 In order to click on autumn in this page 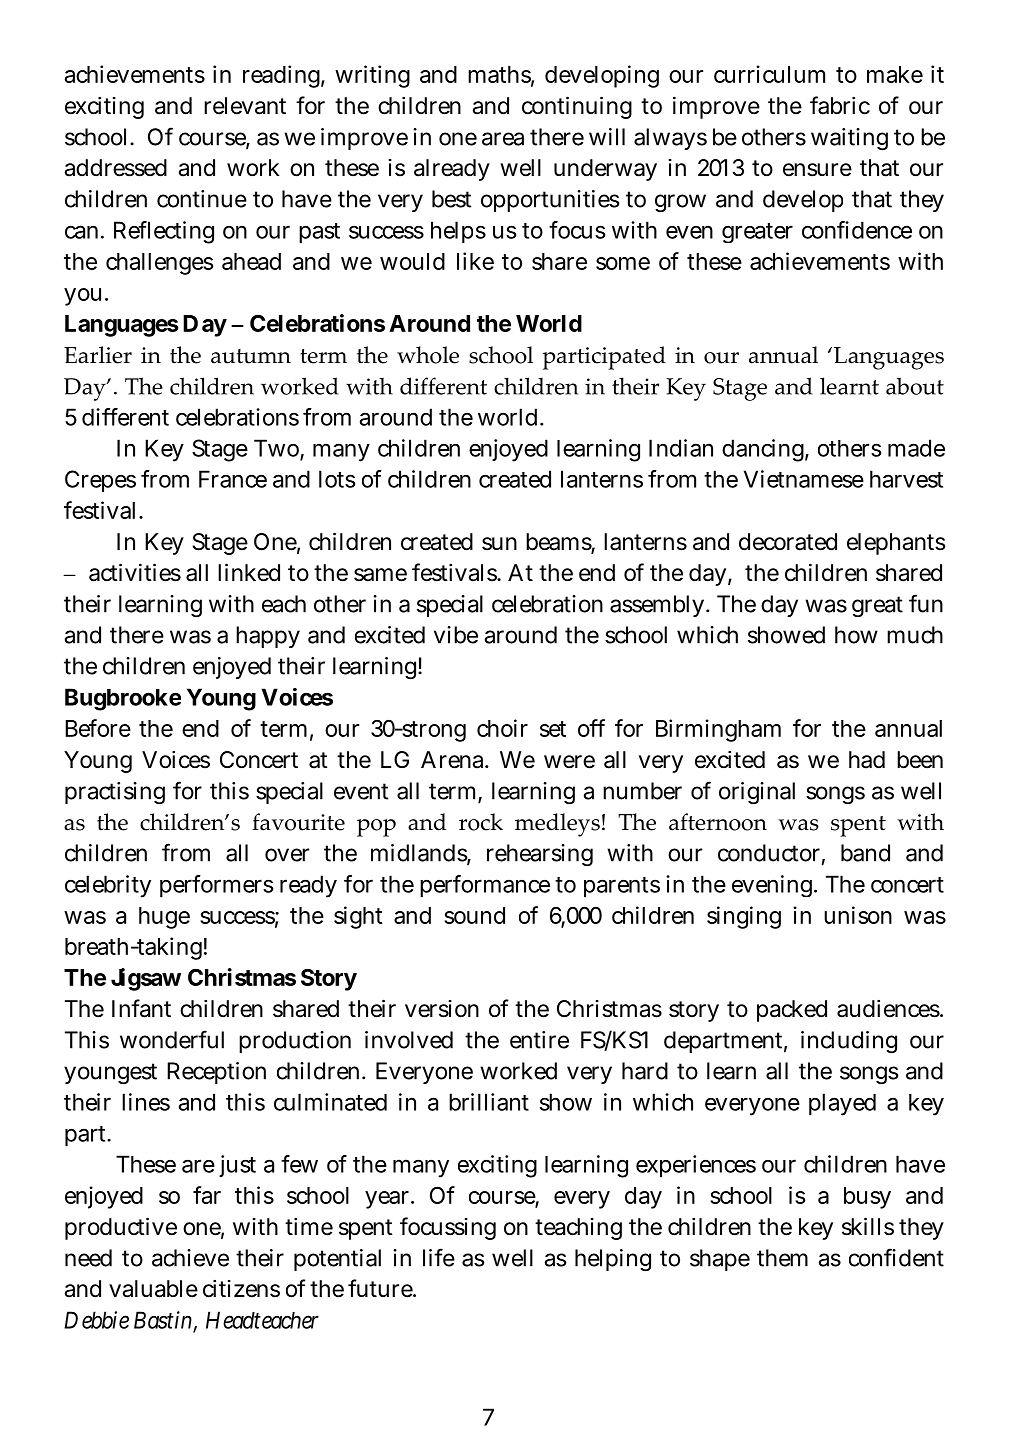, I will do `click(251, 356)`.
